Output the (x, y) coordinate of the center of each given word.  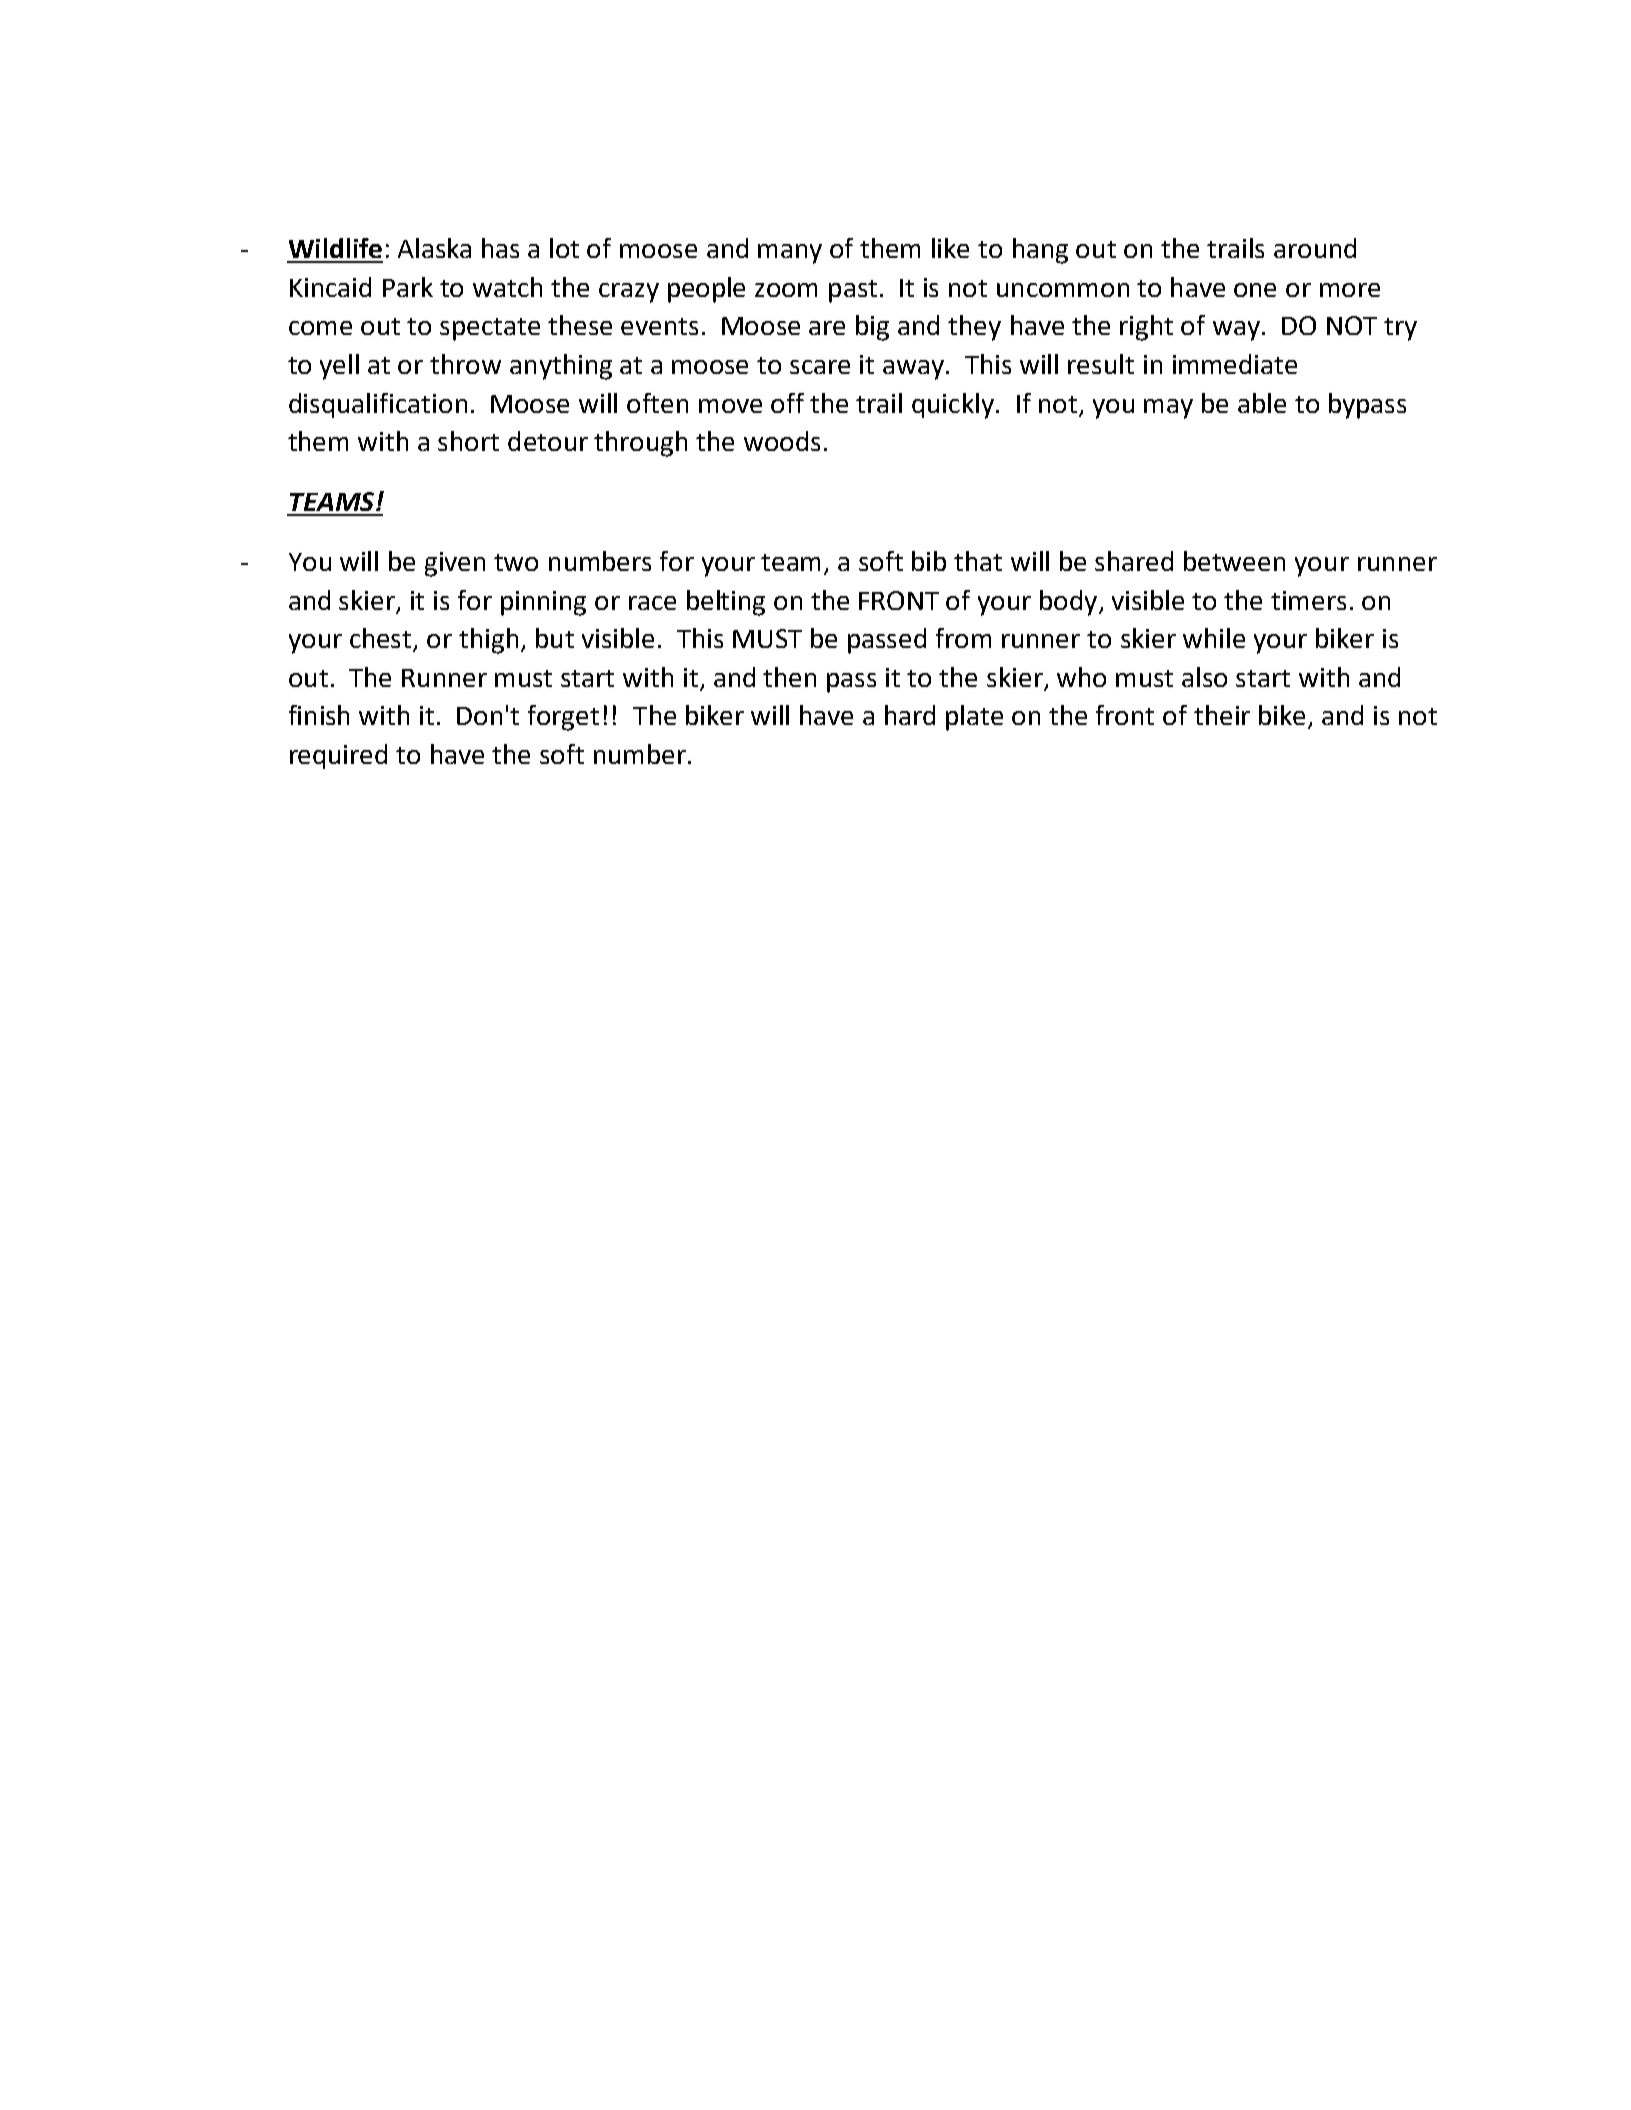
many (790, 254)
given (455, 564)
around (1315, 248)
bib (929, 561)
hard (910, 715)
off (787, 403)
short (468, 441)
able (1262, 403)
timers (1308, 600)
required (338, 756)
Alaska (434, 248)
